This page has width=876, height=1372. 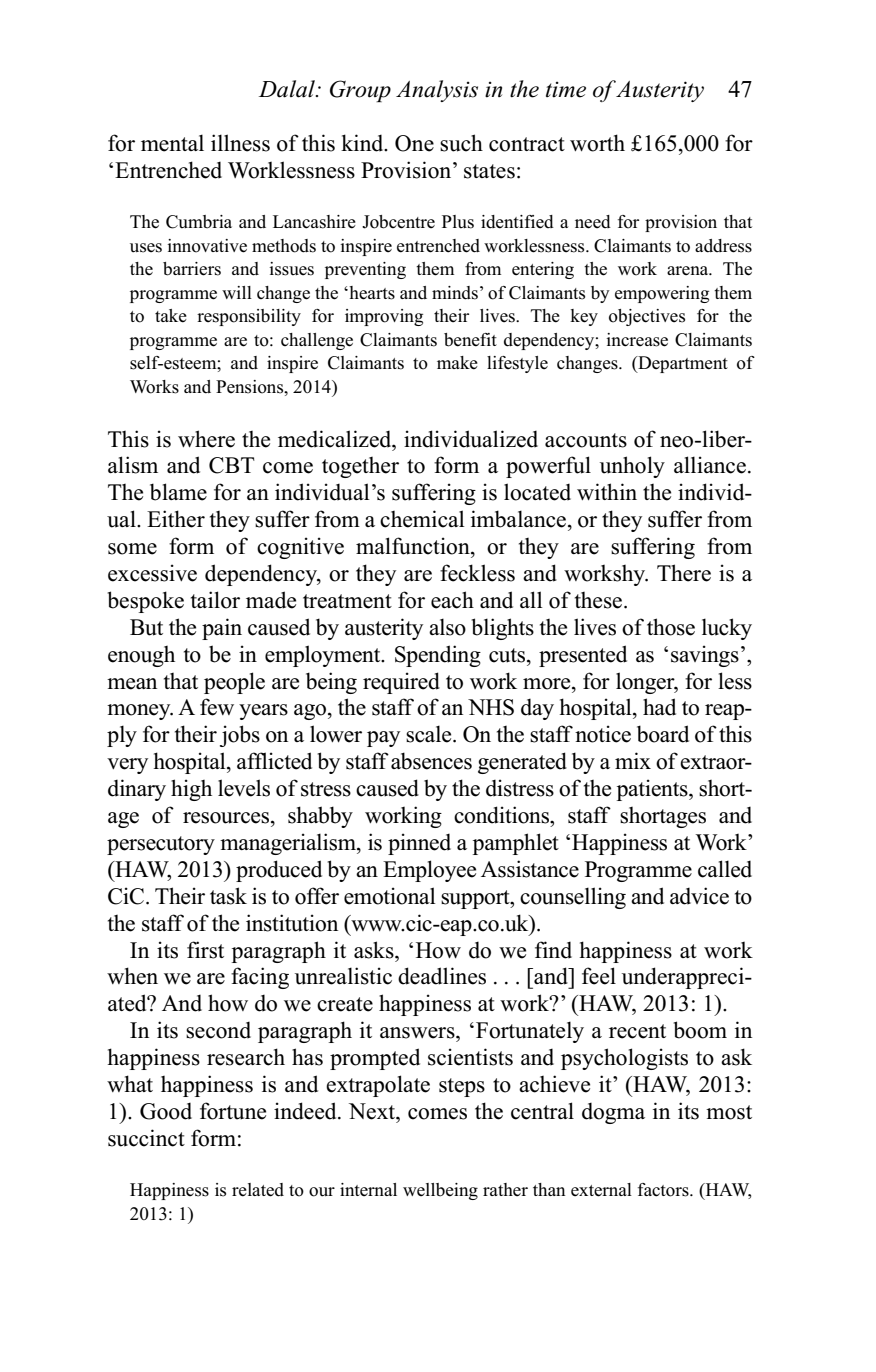 What do you see at coordinates (437, 91) in the page?
I see `Analysis` at bounding box center [437, 91].
